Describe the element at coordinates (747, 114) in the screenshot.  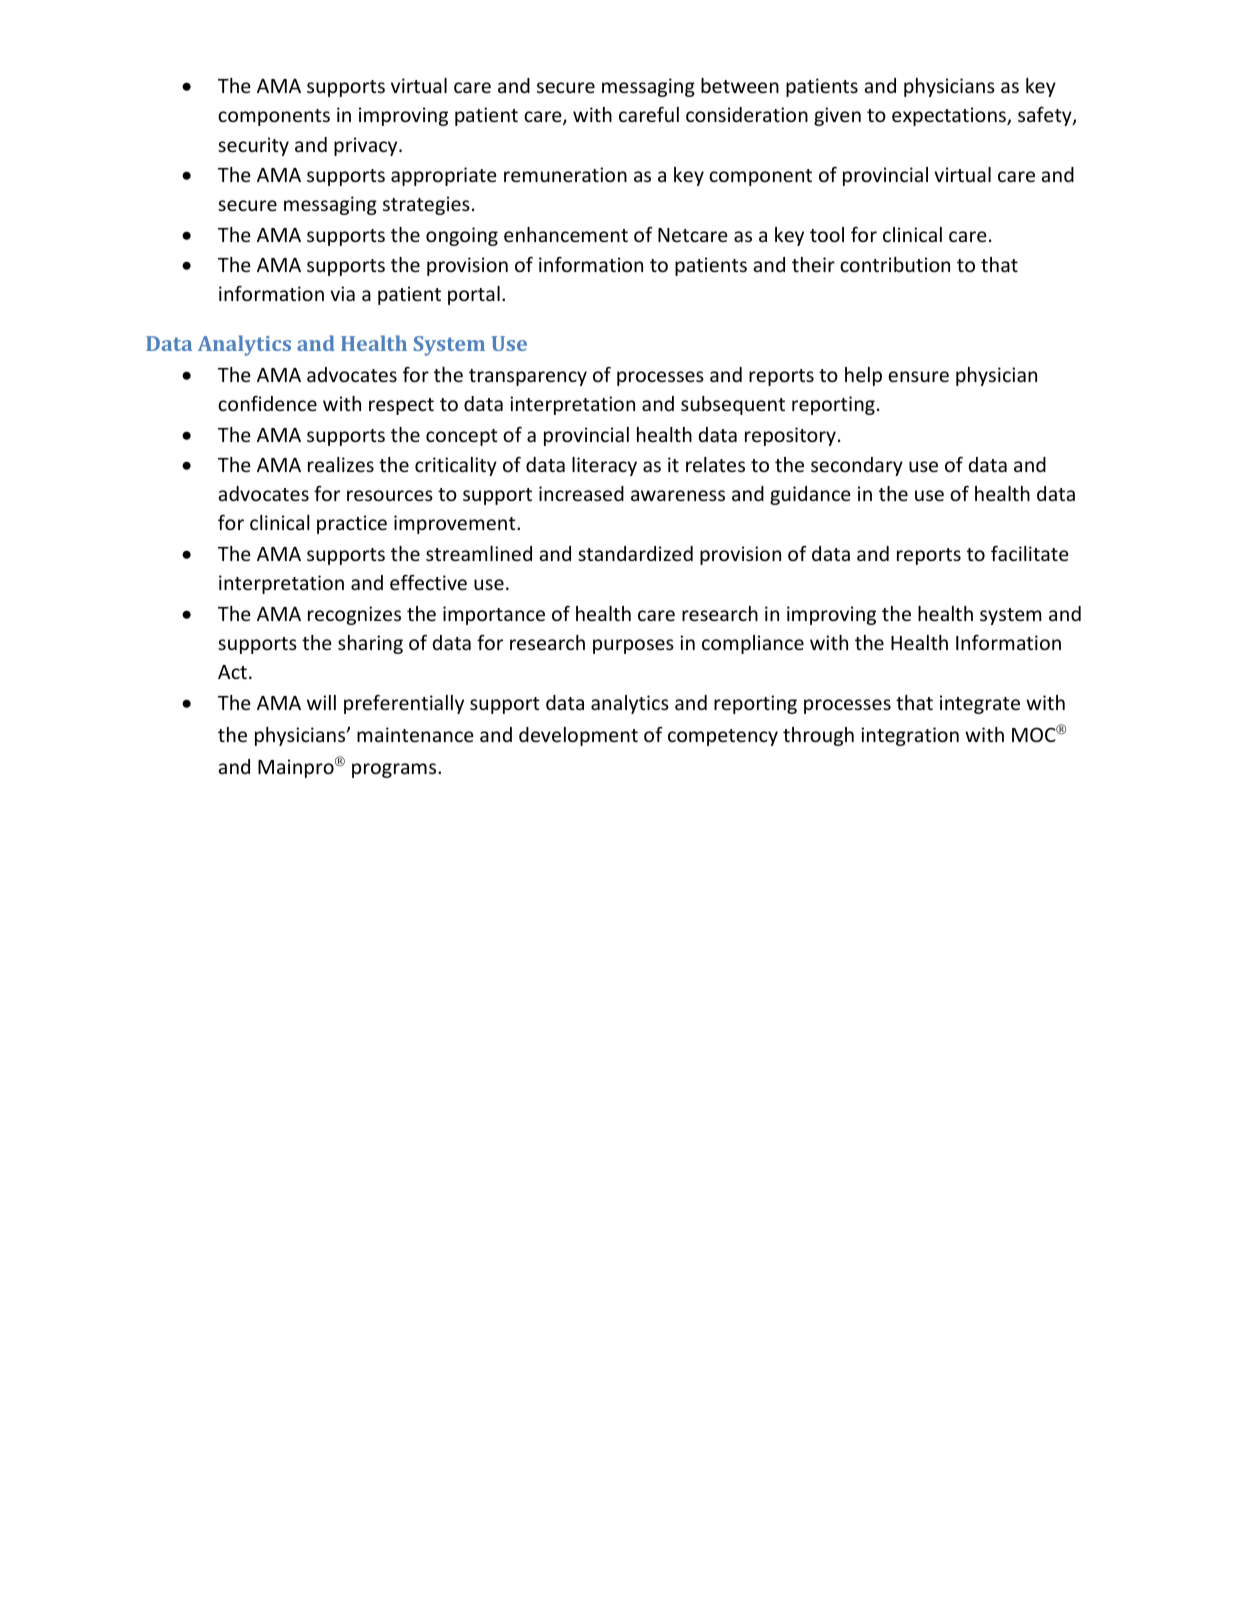
I see `consideration` at that location.
